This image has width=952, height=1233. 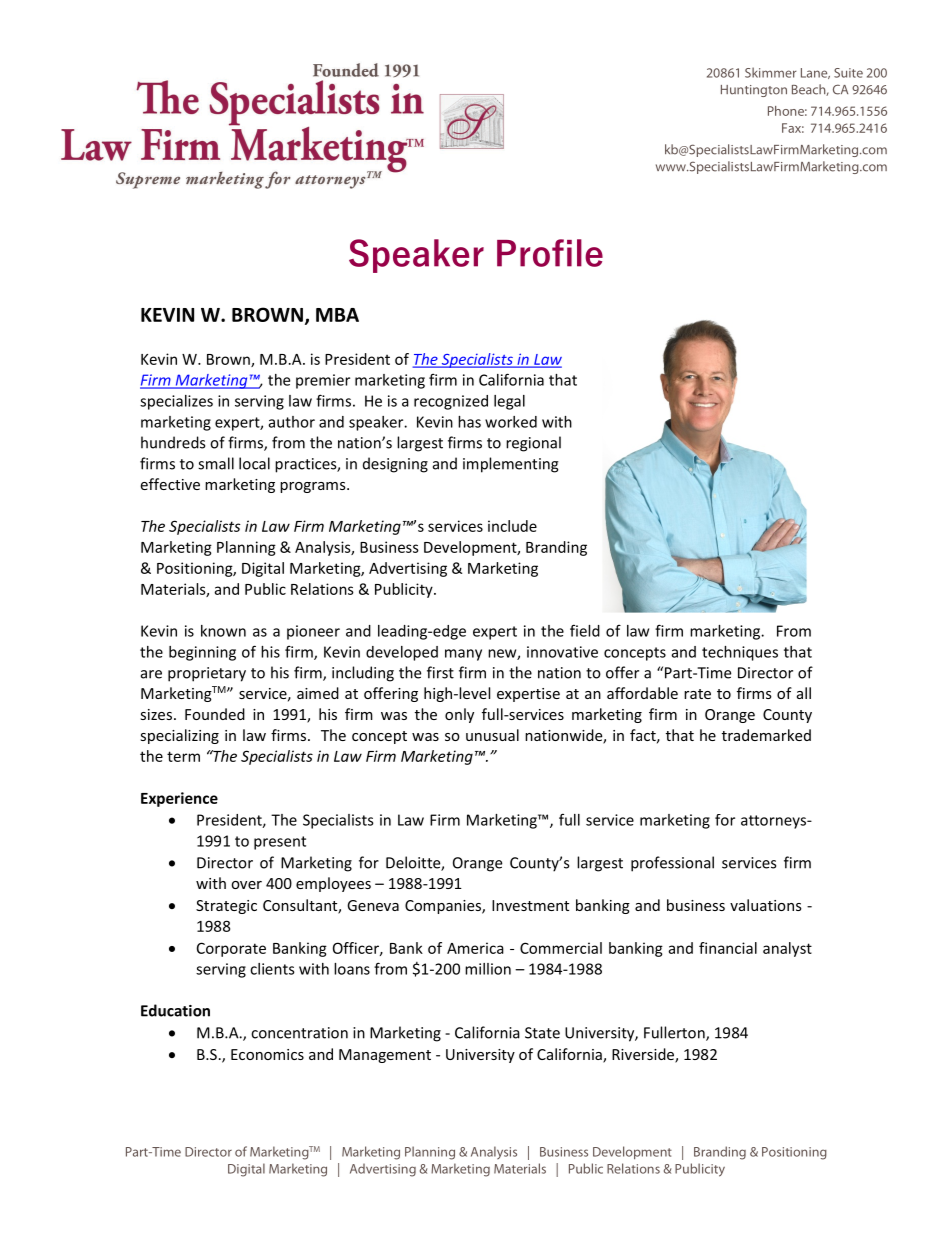 I want to click on Economics, so click(x=267, y=1054).
